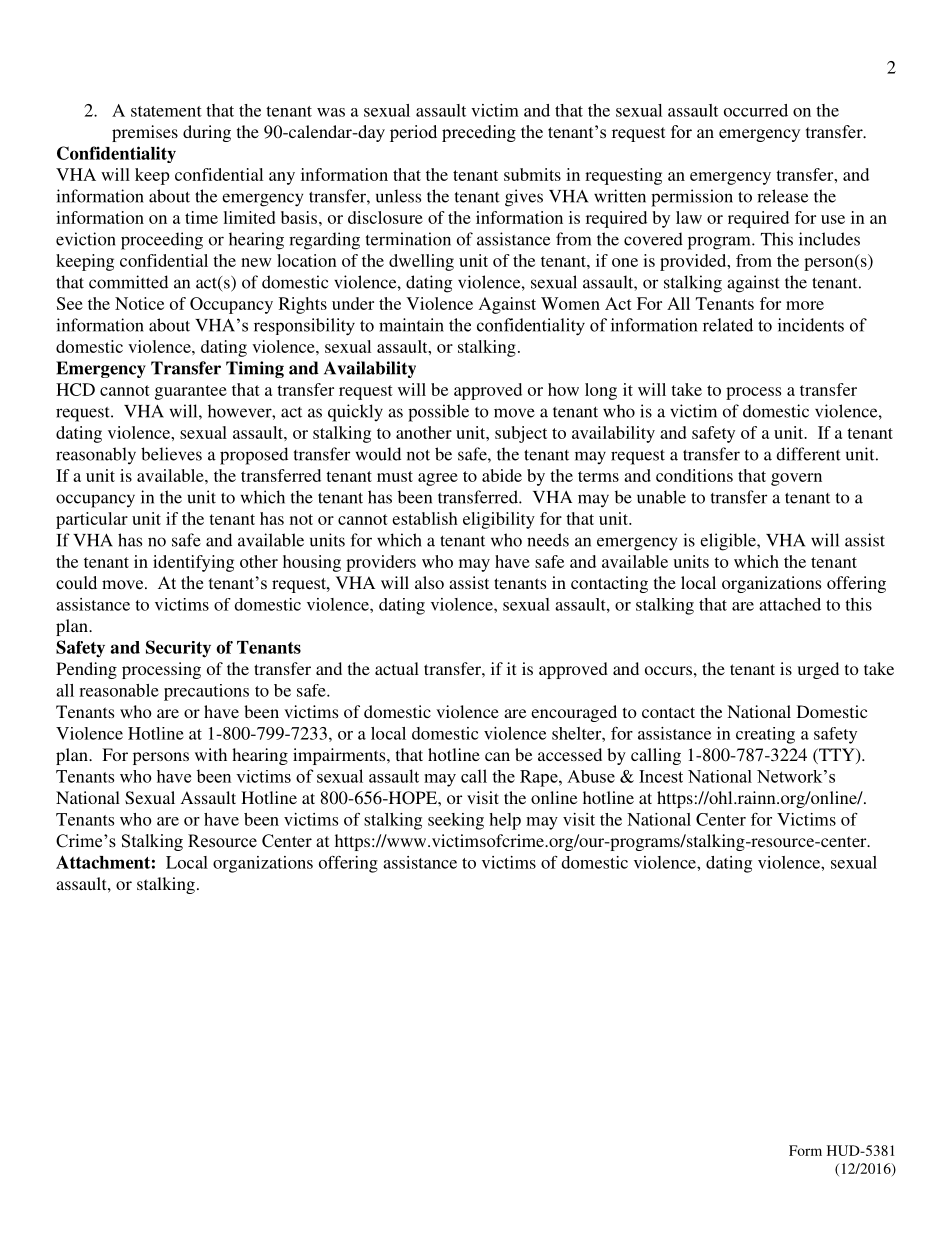 The image size is (952, 1233). What do you see at coordinates (425, 518) in the image?
I see `establish` at bounding box center [425, 518].
